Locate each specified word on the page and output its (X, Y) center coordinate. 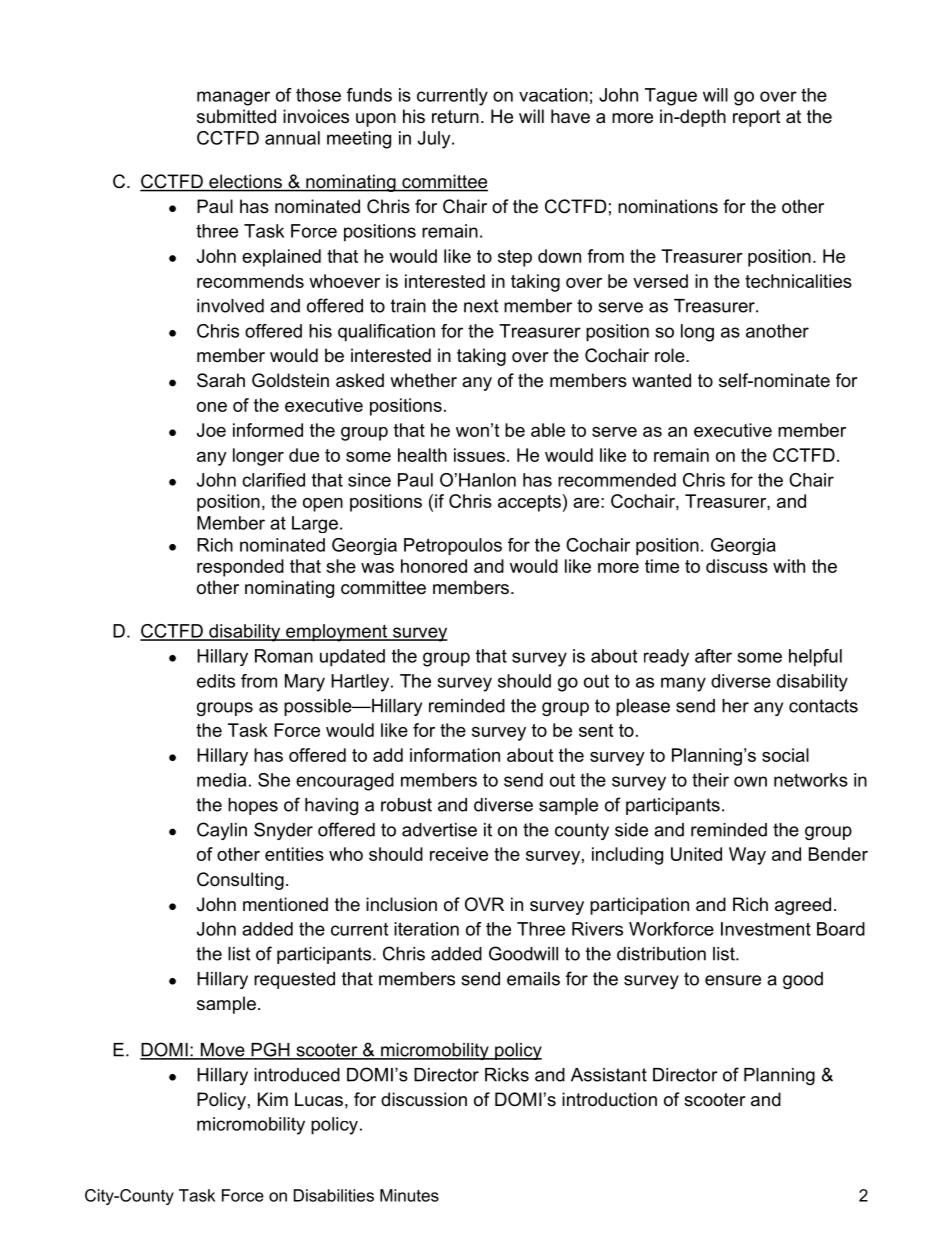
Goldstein (290, 380)
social (785, 755)
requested (294, 980)
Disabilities (334, 1195)
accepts (529, 503)
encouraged (345, 782)
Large (315, 524)
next (481, 306)
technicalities (798, 281)
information (455, 755)
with (789, 566)
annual (292, 138)
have (570, 116)
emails (533, 979)
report (757, 118)
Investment (766, 929)
